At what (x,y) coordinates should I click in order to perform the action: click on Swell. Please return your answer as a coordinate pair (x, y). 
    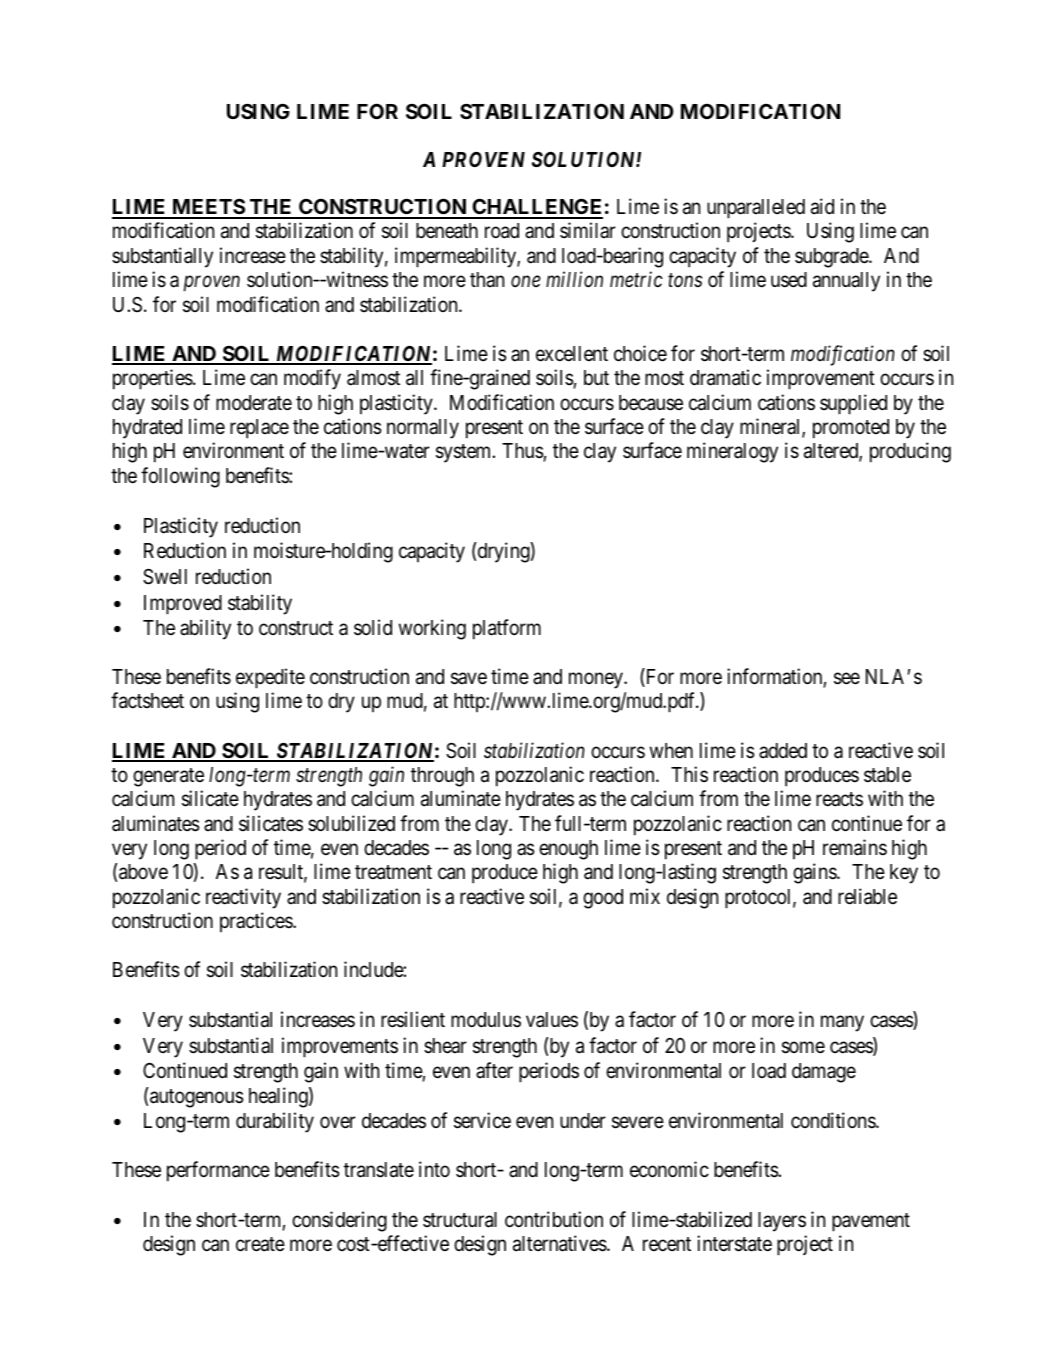
    Looking at the image, I should click on (165, 577).
